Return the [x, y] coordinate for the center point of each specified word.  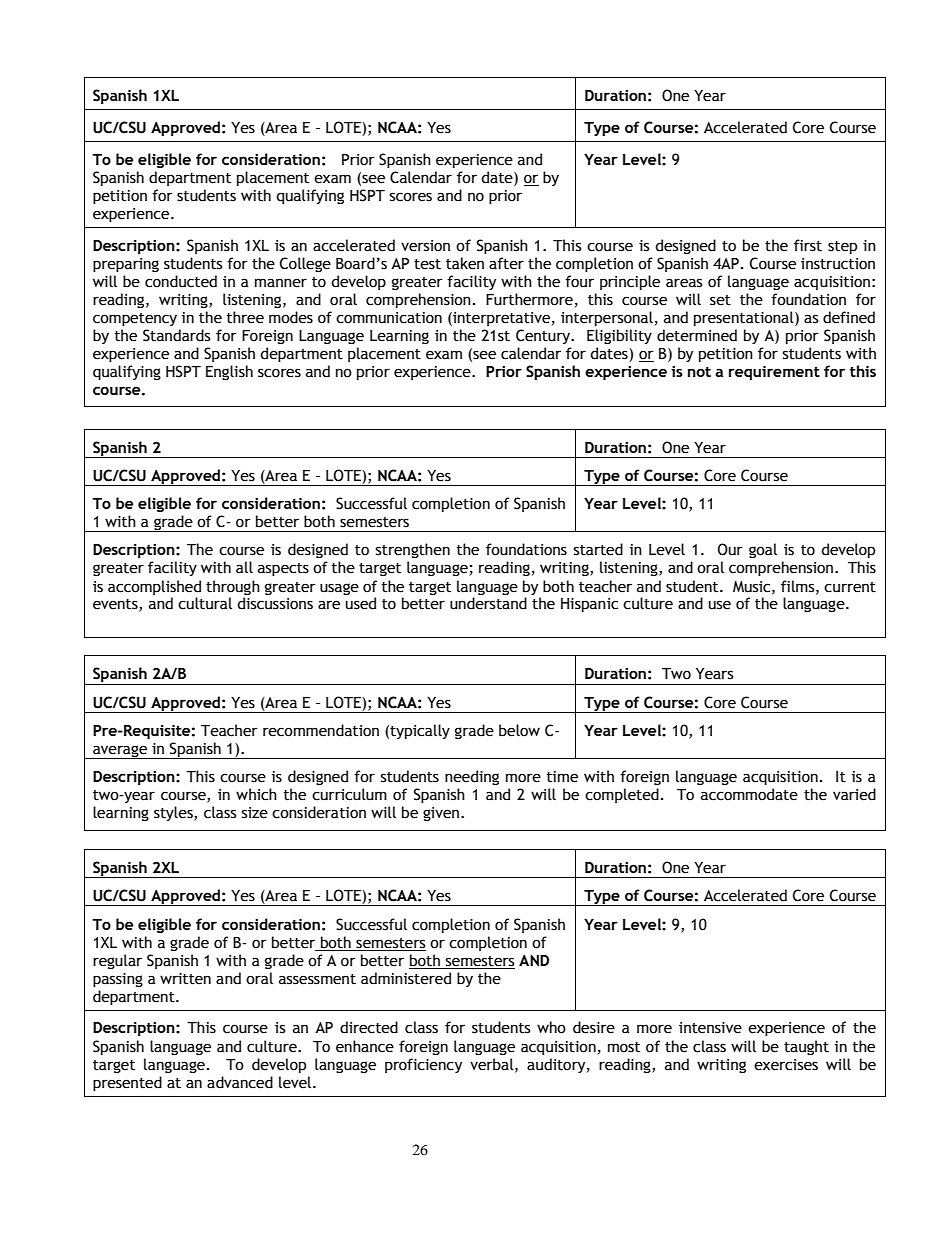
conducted [181, 281]
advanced [240, 1082]
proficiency [423, 1065]
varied [854, 794]
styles [174, 813]
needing [472, 777]
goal [763, 550]
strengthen [413, 550]
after [506, 263]
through [233, 587]
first [808, 245]
